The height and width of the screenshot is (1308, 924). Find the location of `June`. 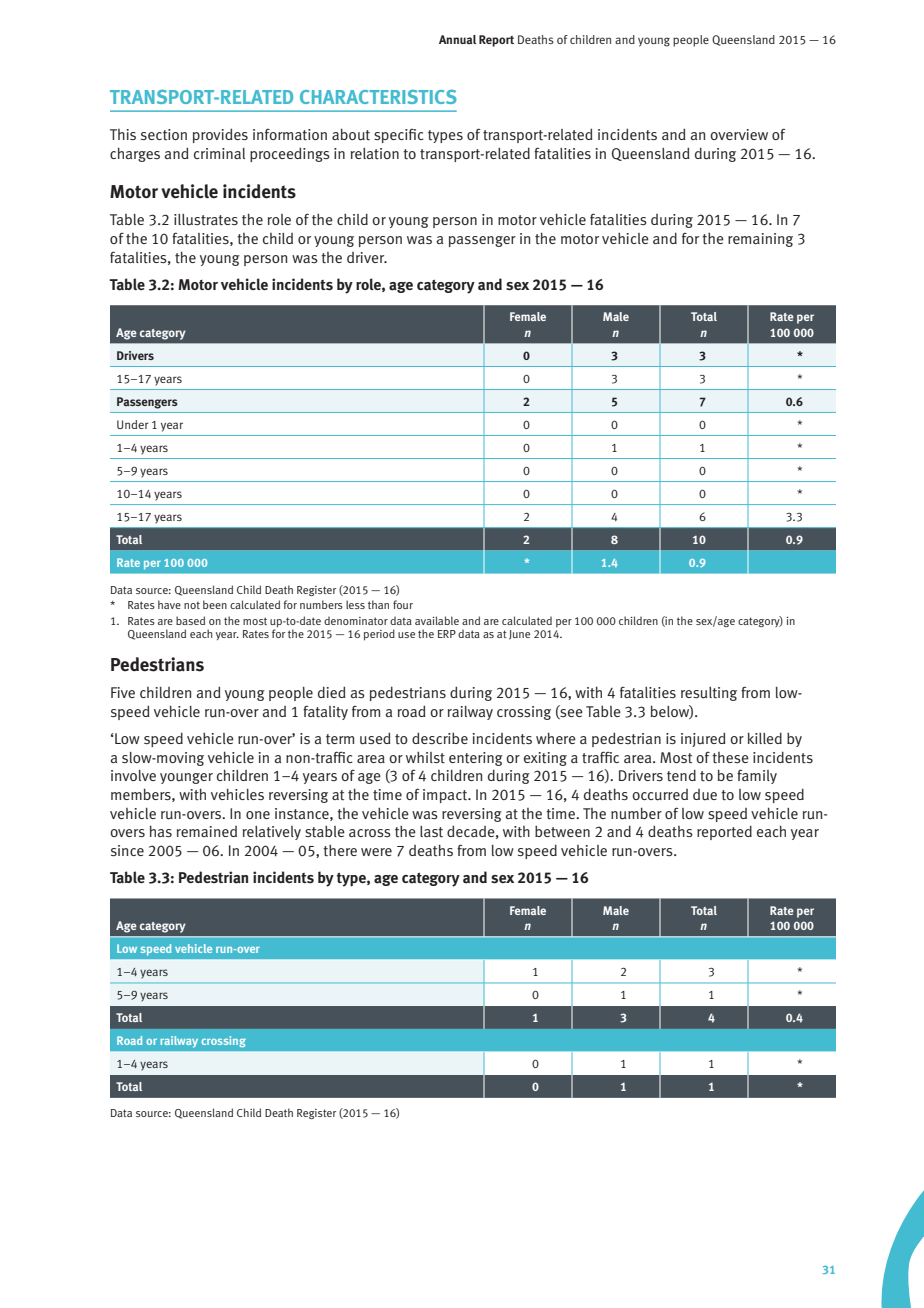

June is located at coordinates (519, 635).
